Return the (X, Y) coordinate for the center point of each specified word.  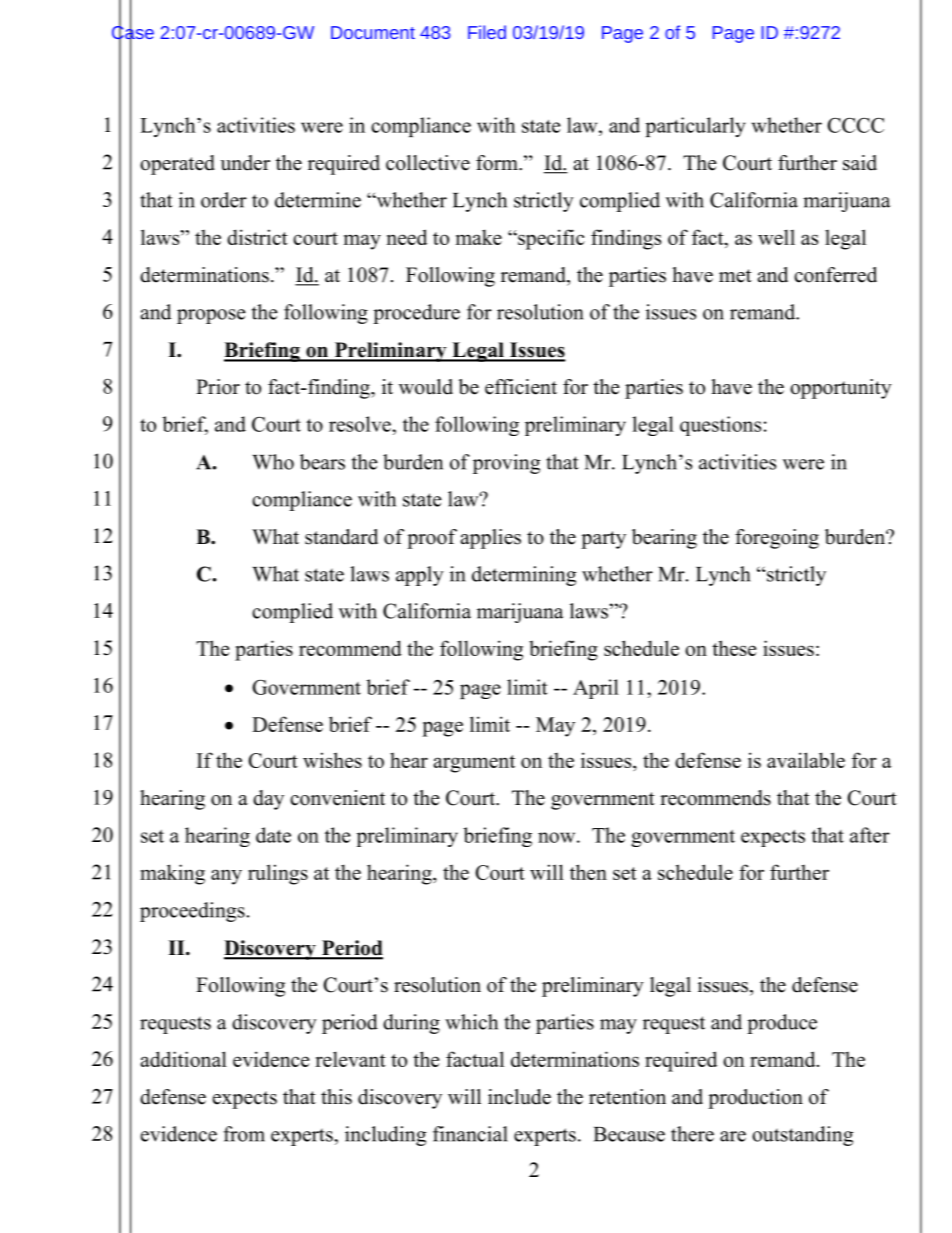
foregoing (777, 539)
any (226, 877)
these (734, 648)
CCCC (855, 125)
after (870, 835)
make (479, 237)
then (588, 872)
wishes (332, 760)
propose (211, 316)
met (735, 276)
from (244, 1134)
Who (273, 462)
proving (506, 464)
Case (133, 32)
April (596, 689)
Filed (487, 32)
